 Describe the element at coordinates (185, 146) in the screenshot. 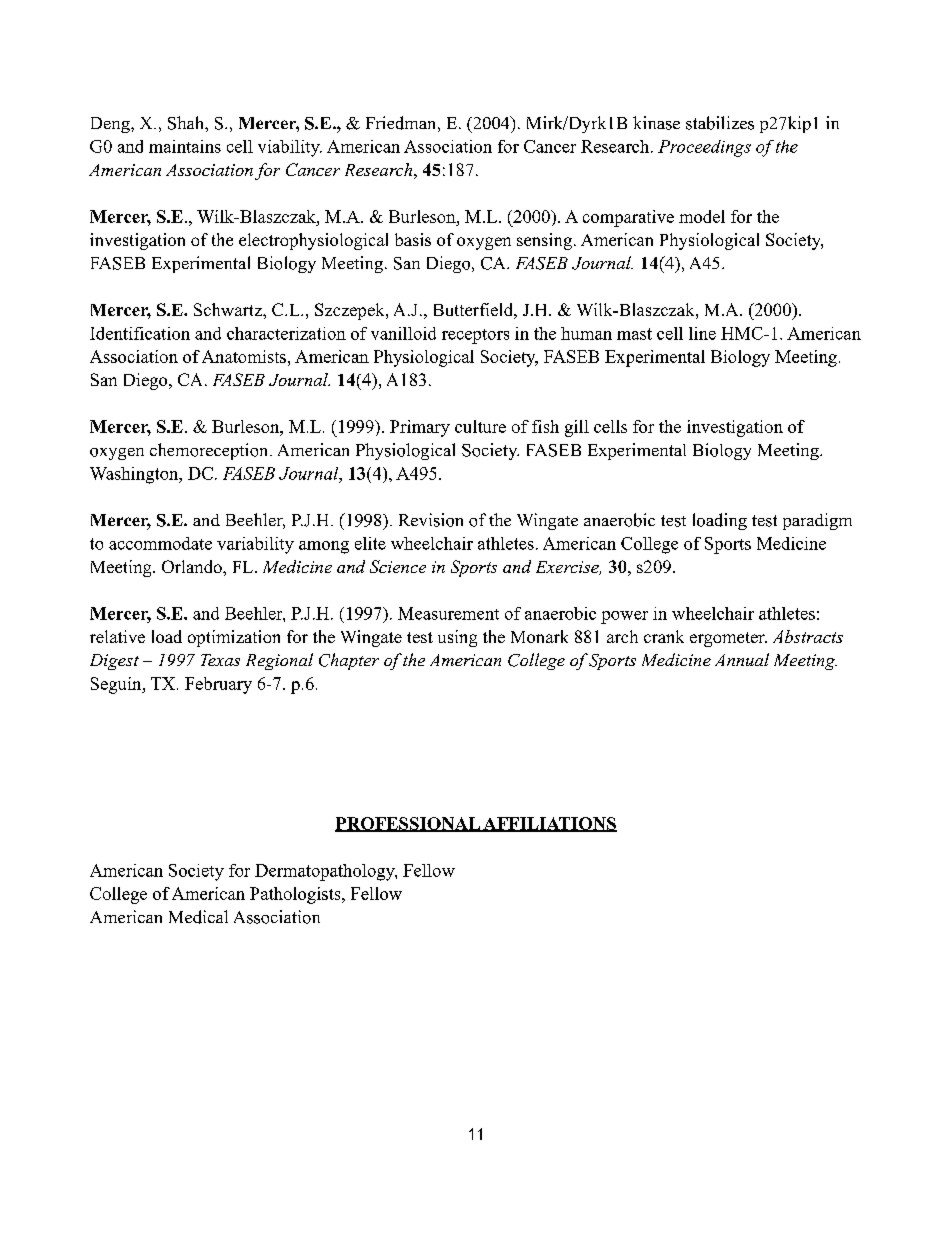

I see `maintains` at that location.
